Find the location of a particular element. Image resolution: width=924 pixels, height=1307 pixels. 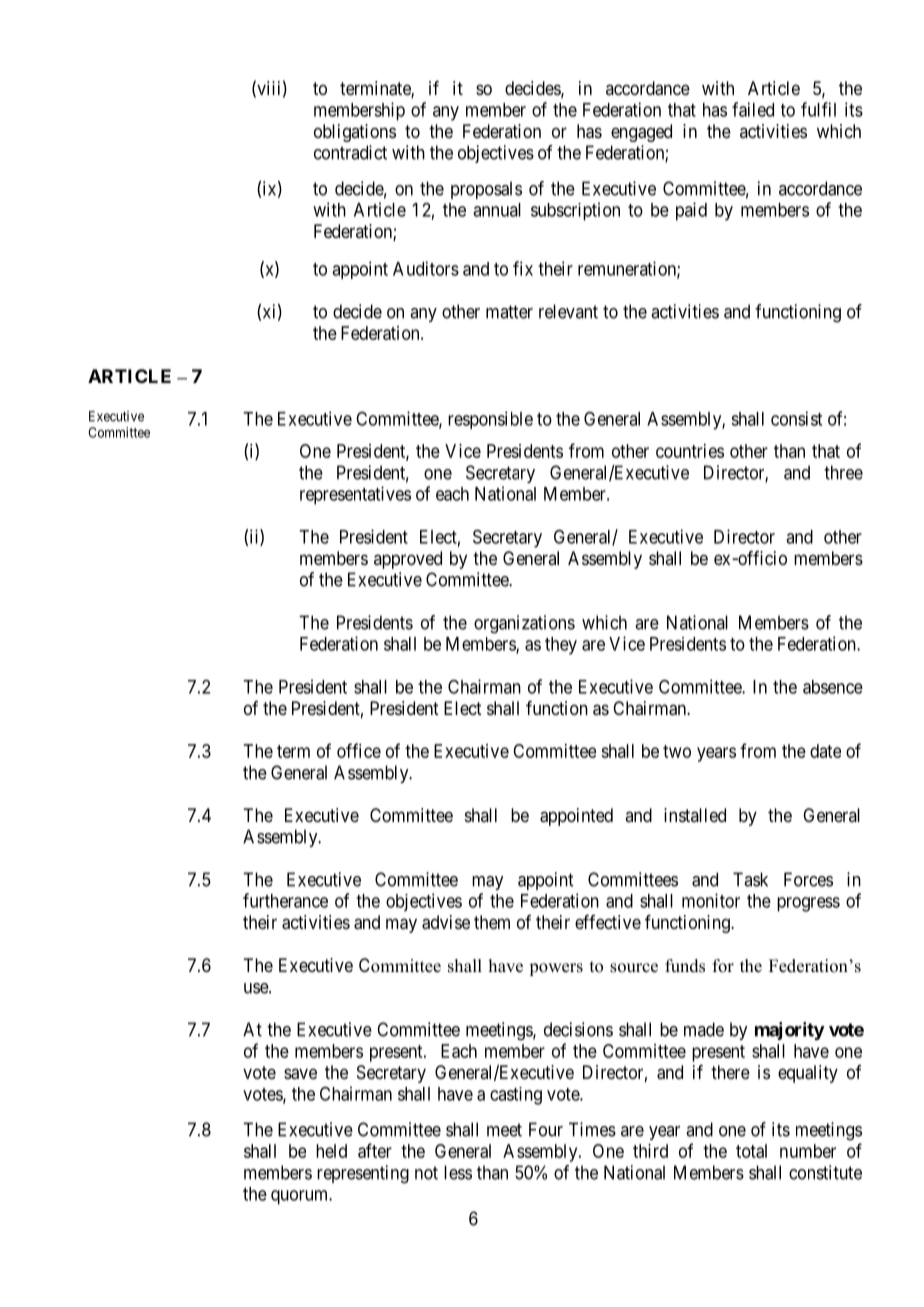

approved is located at coordinates (408, 560).
